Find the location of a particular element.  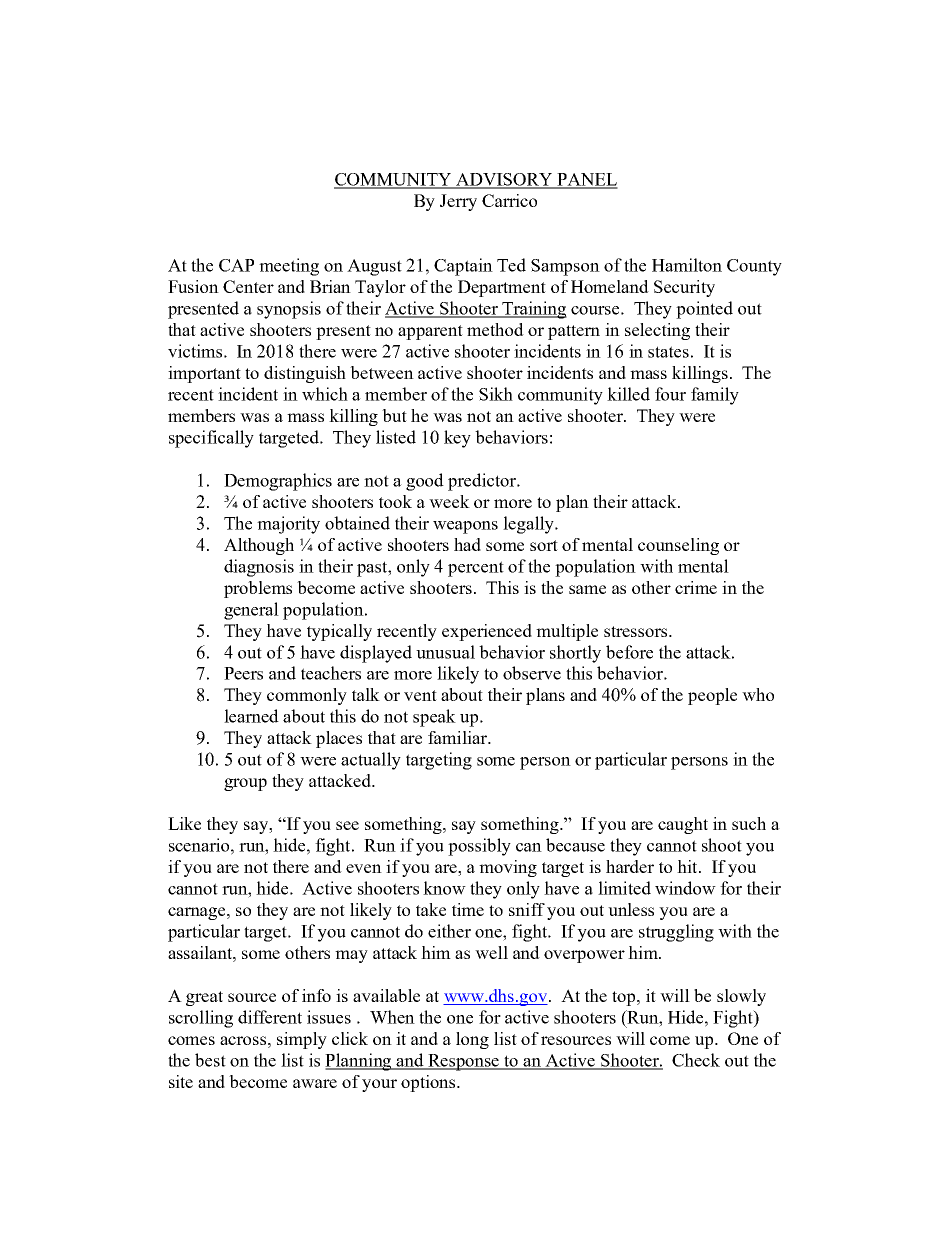

stressors is located at coordinates (637, 631).
